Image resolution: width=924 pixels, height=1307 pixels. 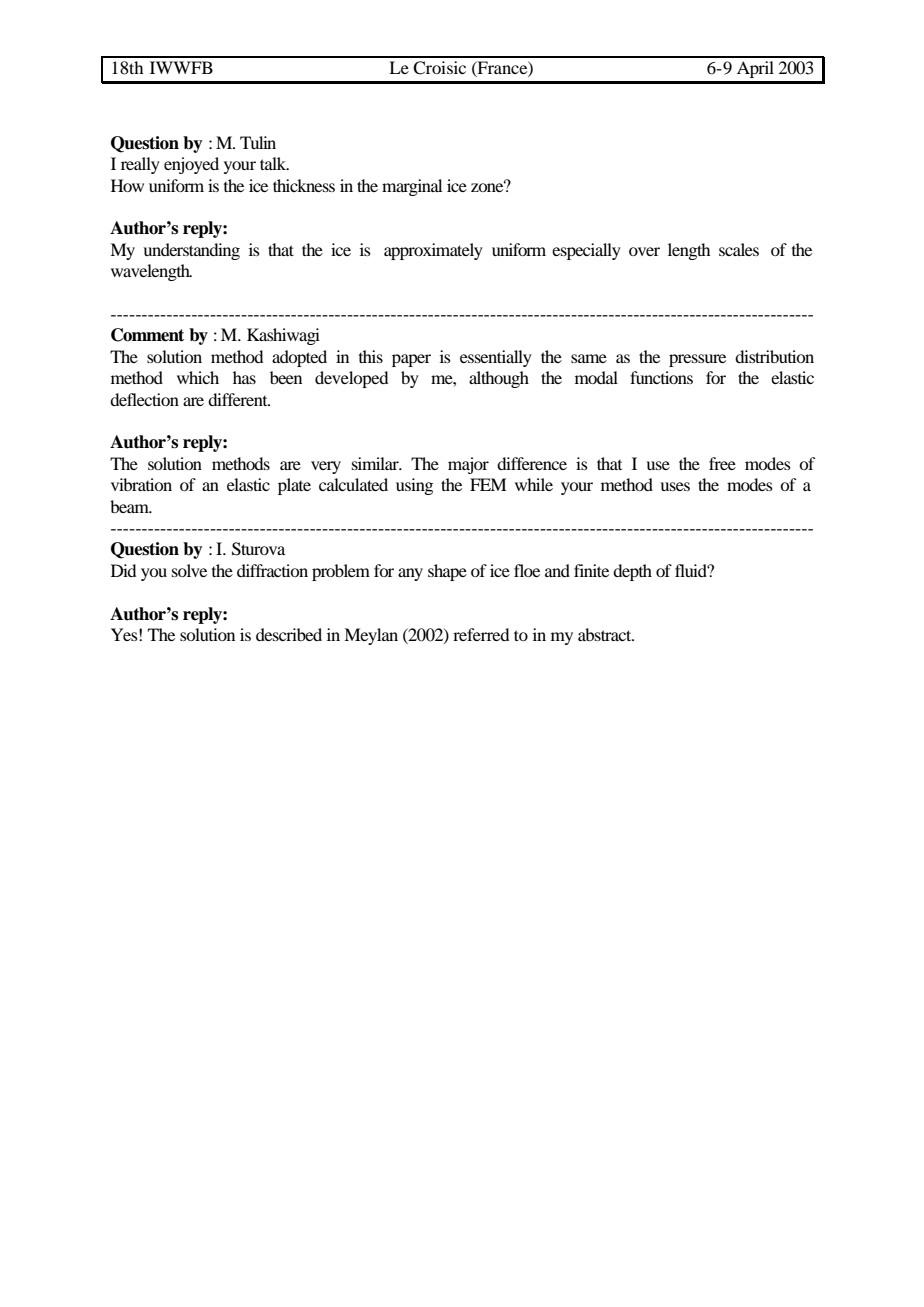 What do you see at coordinates (289, 634) in the screenshot?
I see `described` at bounding box center [289, 634].
